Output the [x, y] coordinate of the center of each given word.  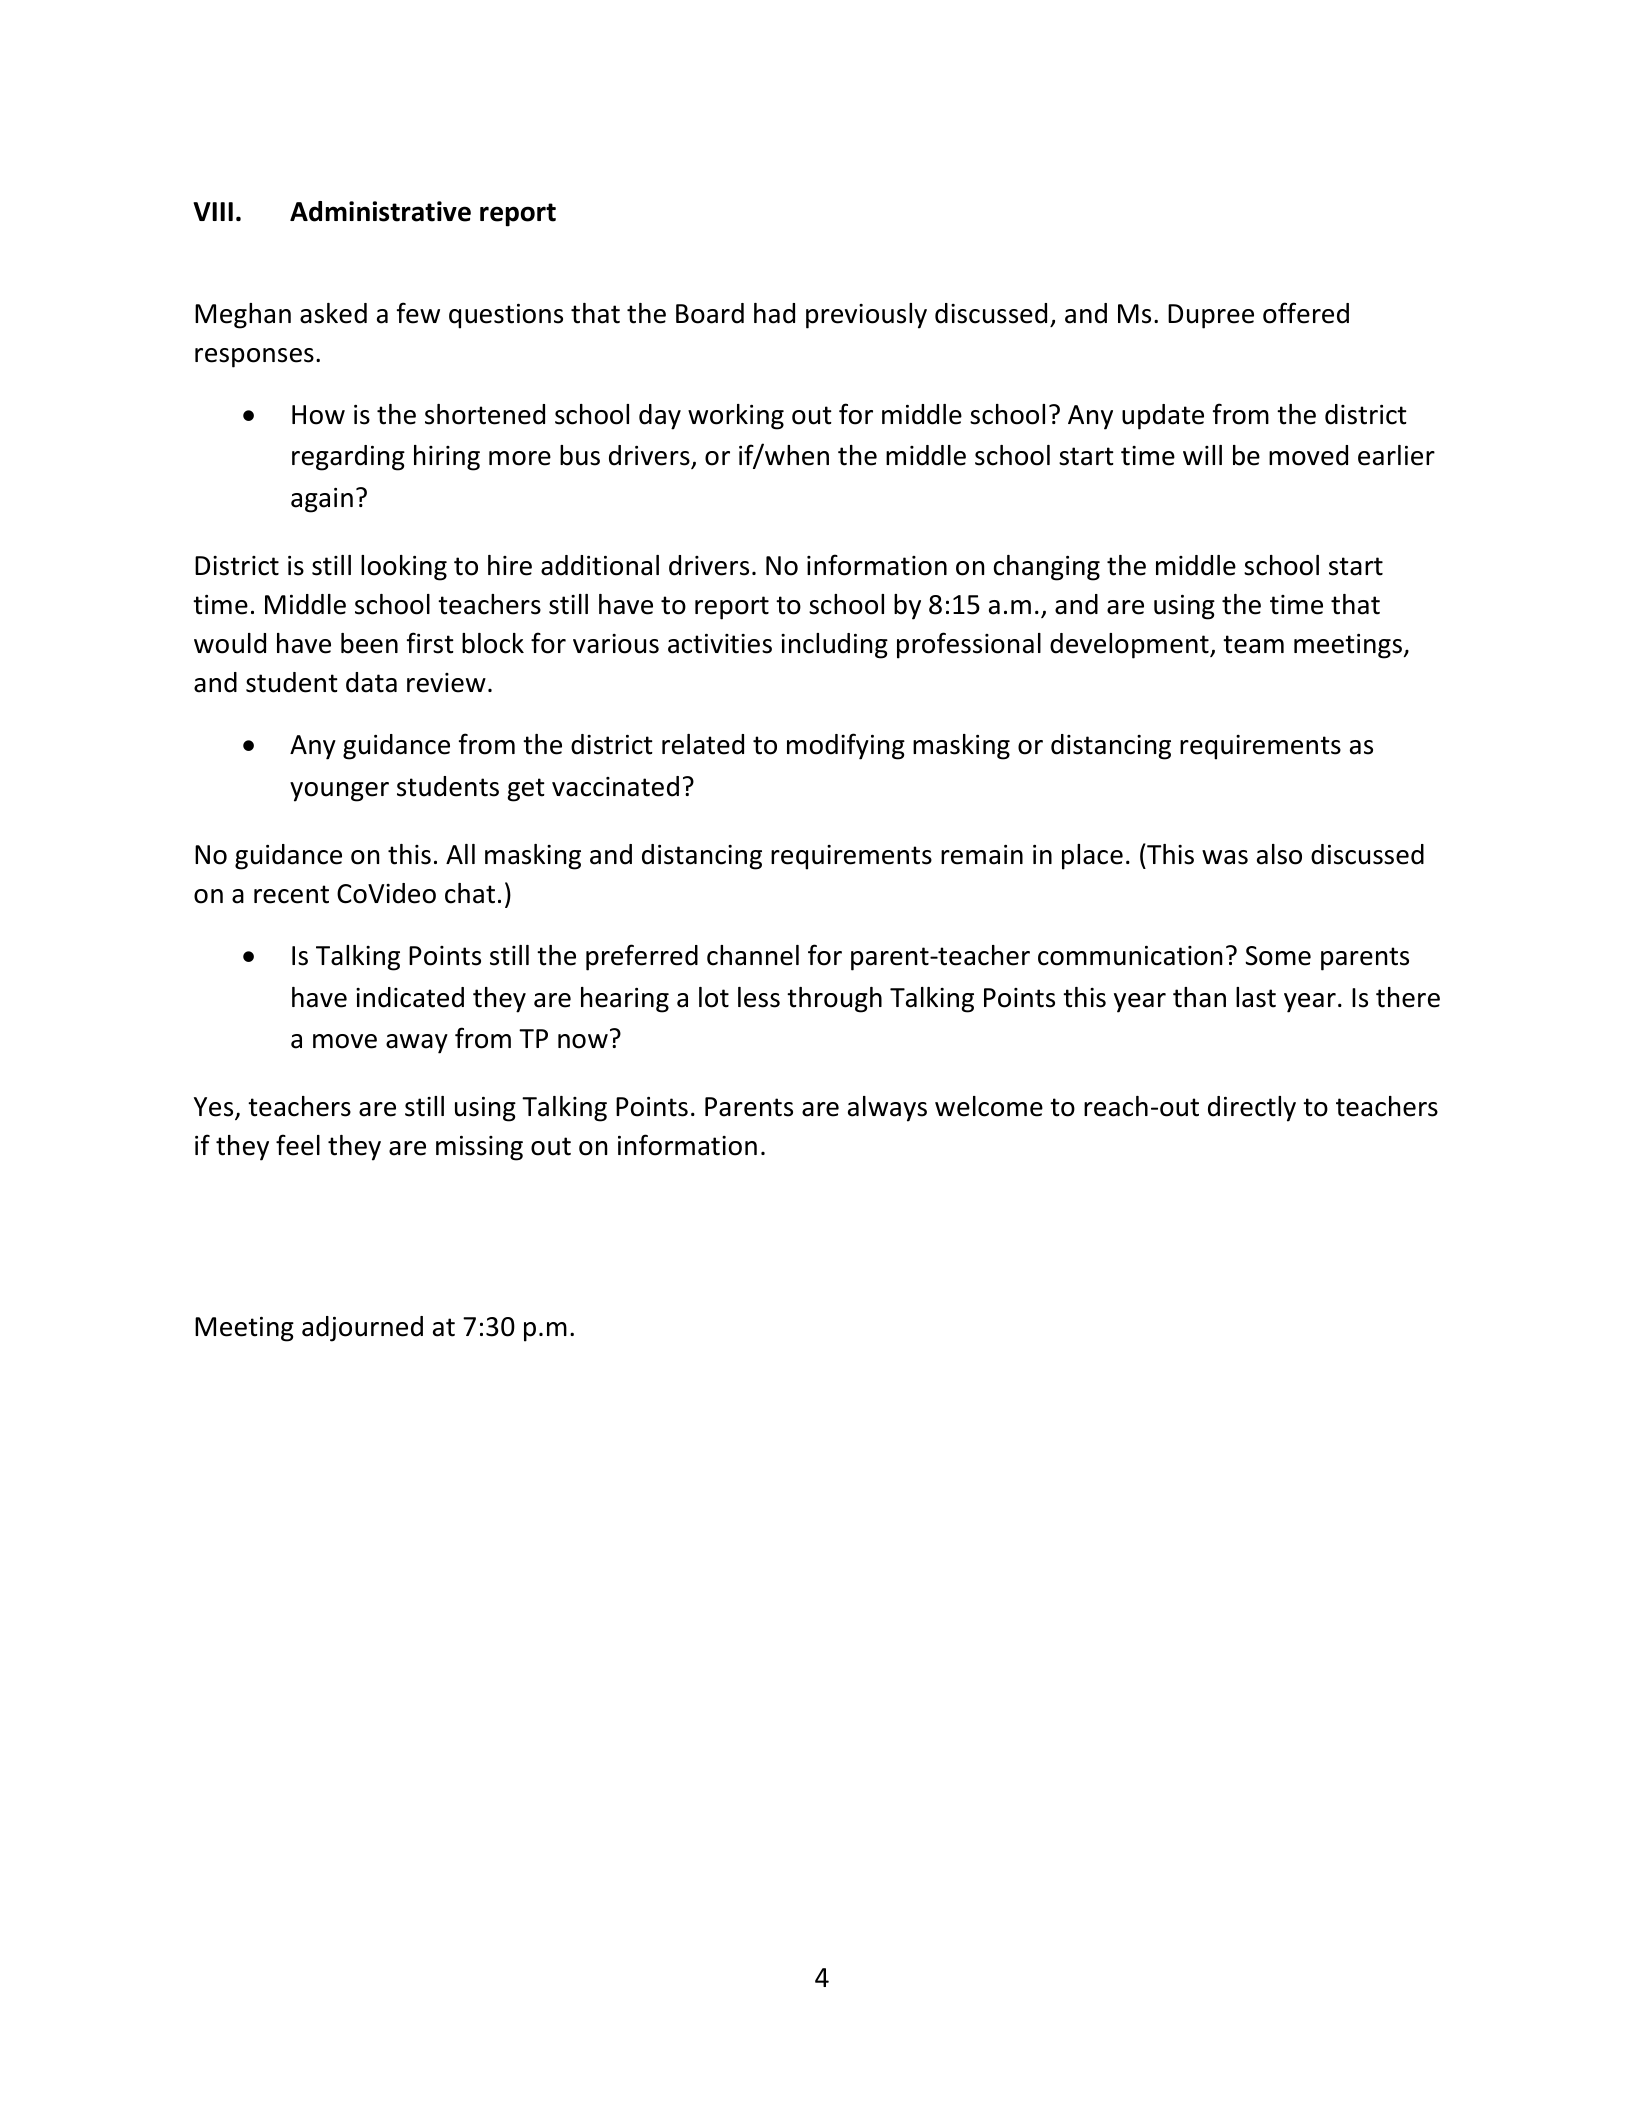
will [1202, 455]
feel [298, 1145]
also [1279, 854]
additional [600, 565]
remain [982, 855]
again [322, 500]
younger [339, 792]
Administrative [380, 211]
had [774, 313]
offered [1306, 313]
